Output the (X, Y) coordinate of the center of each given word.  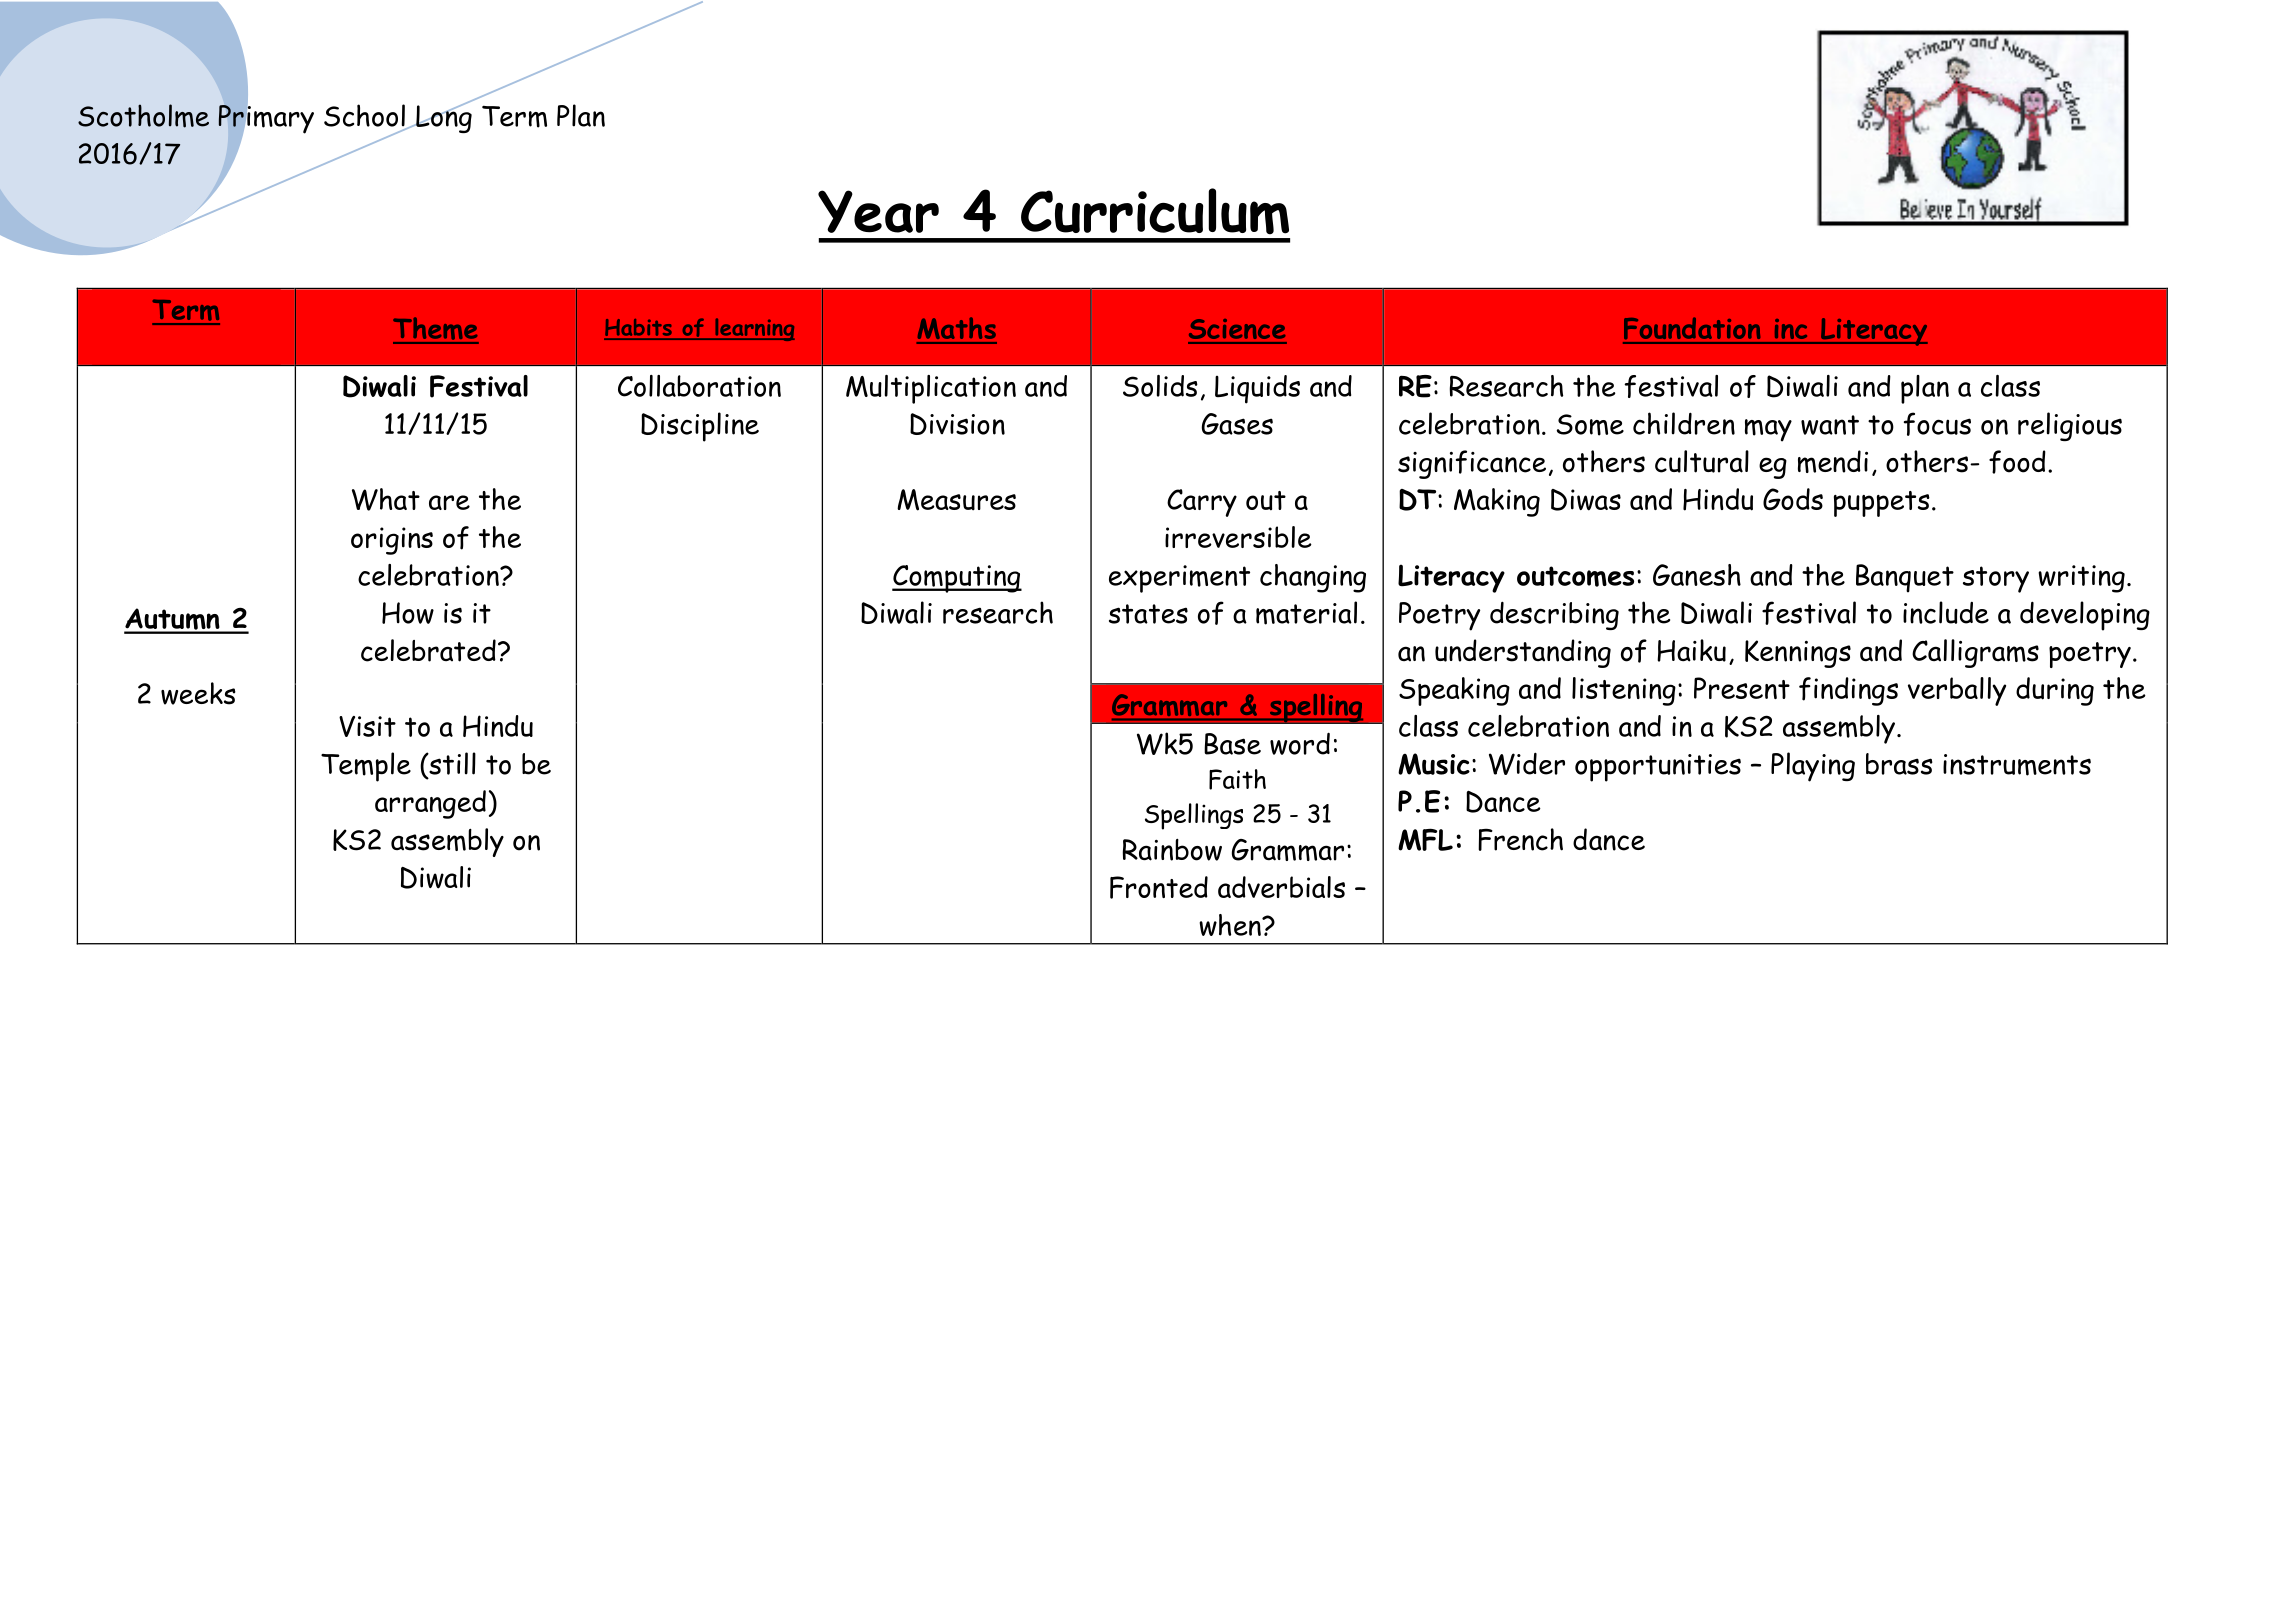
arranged (430, 804)
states (1148, 614)
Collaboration (699, 386)
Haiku (1691, 650)
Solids (1160, 386)
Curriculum (1155, 211)
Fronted (1159, 887)
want (1830, 425)
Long (443, 118)
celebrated (428, 650)
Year (878, 211)
